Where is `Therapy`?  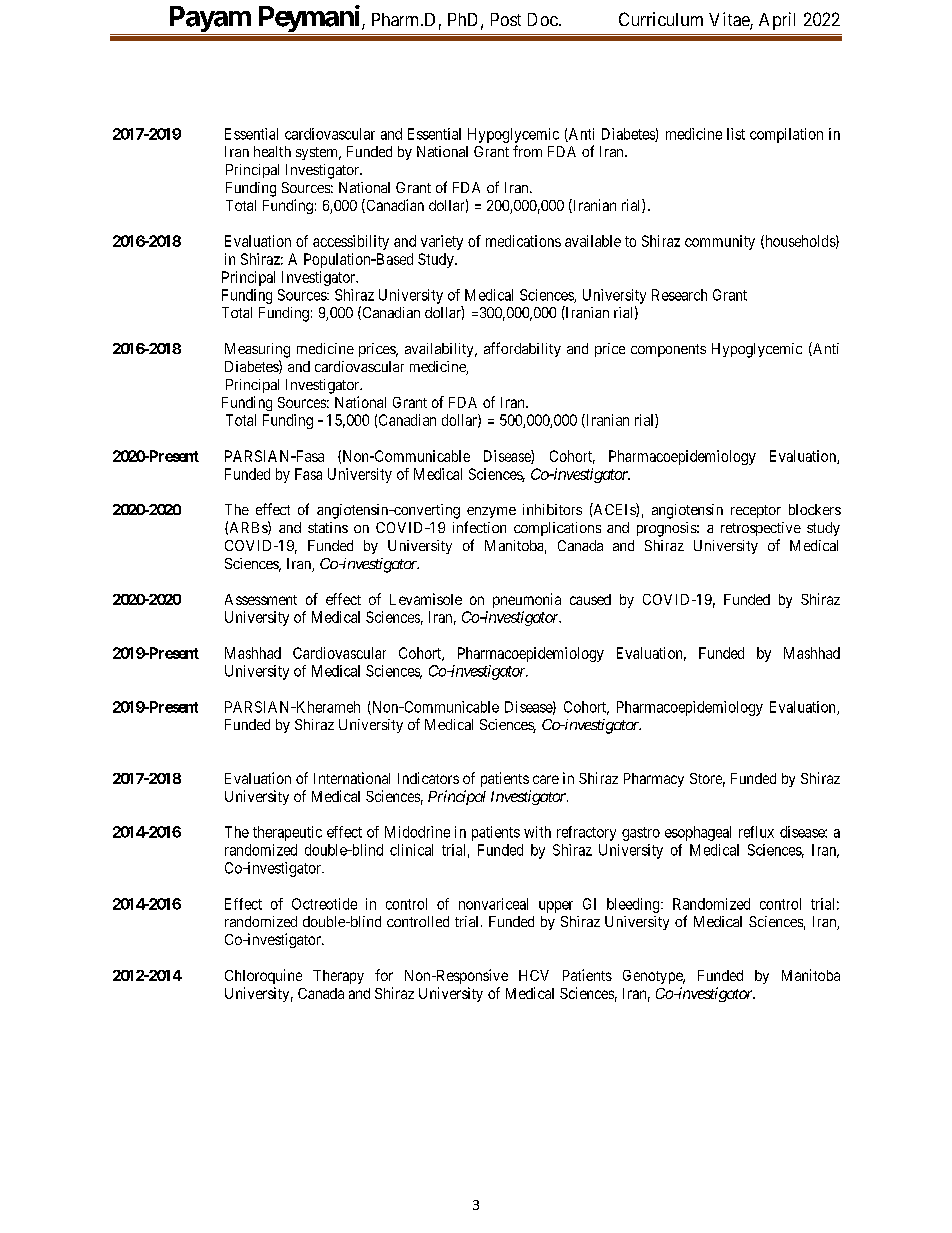
Therapy is located at coordinates (338, 977).
